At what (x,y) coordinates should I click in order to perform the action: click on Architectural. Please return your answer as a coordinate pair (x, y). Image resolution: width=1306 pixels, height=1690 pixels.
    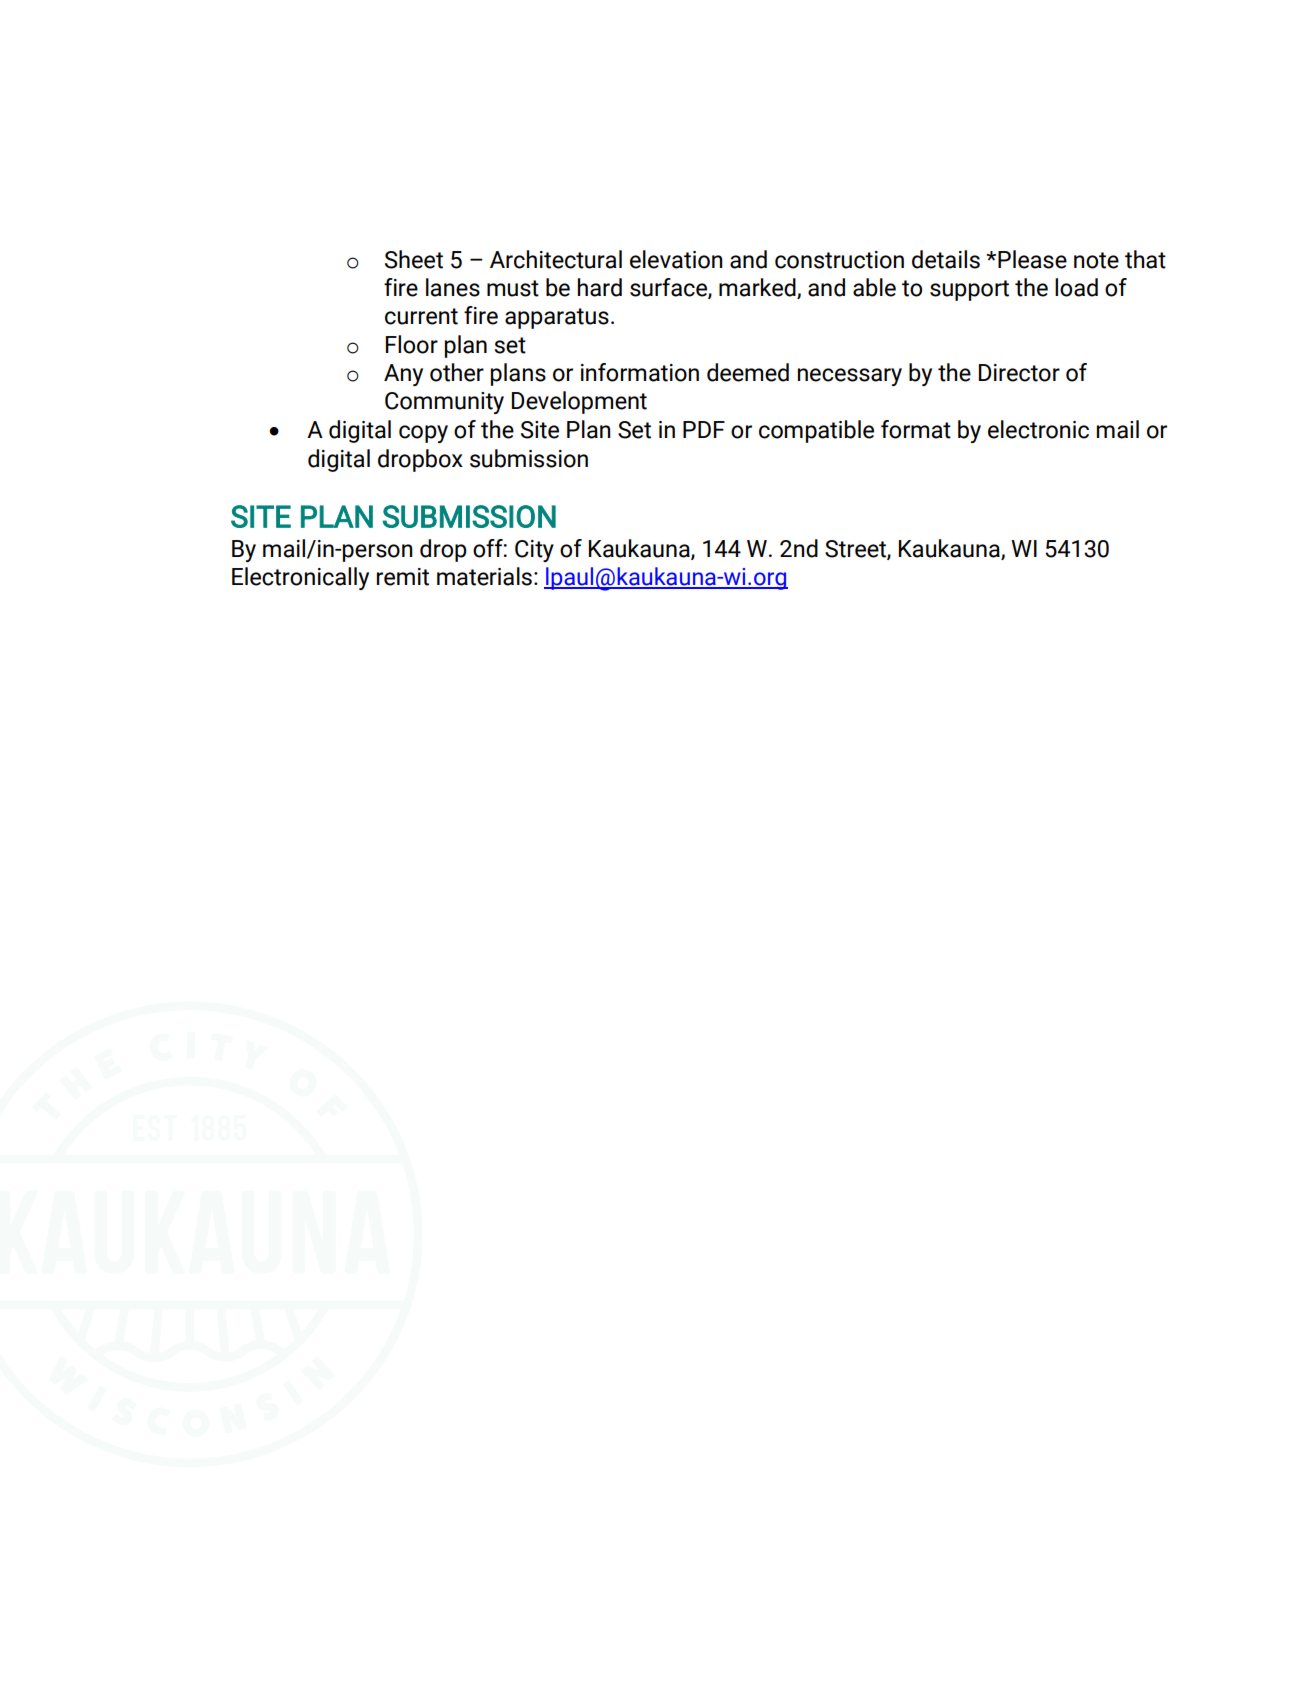
    Looking at the image, I should click on (556, 259).
